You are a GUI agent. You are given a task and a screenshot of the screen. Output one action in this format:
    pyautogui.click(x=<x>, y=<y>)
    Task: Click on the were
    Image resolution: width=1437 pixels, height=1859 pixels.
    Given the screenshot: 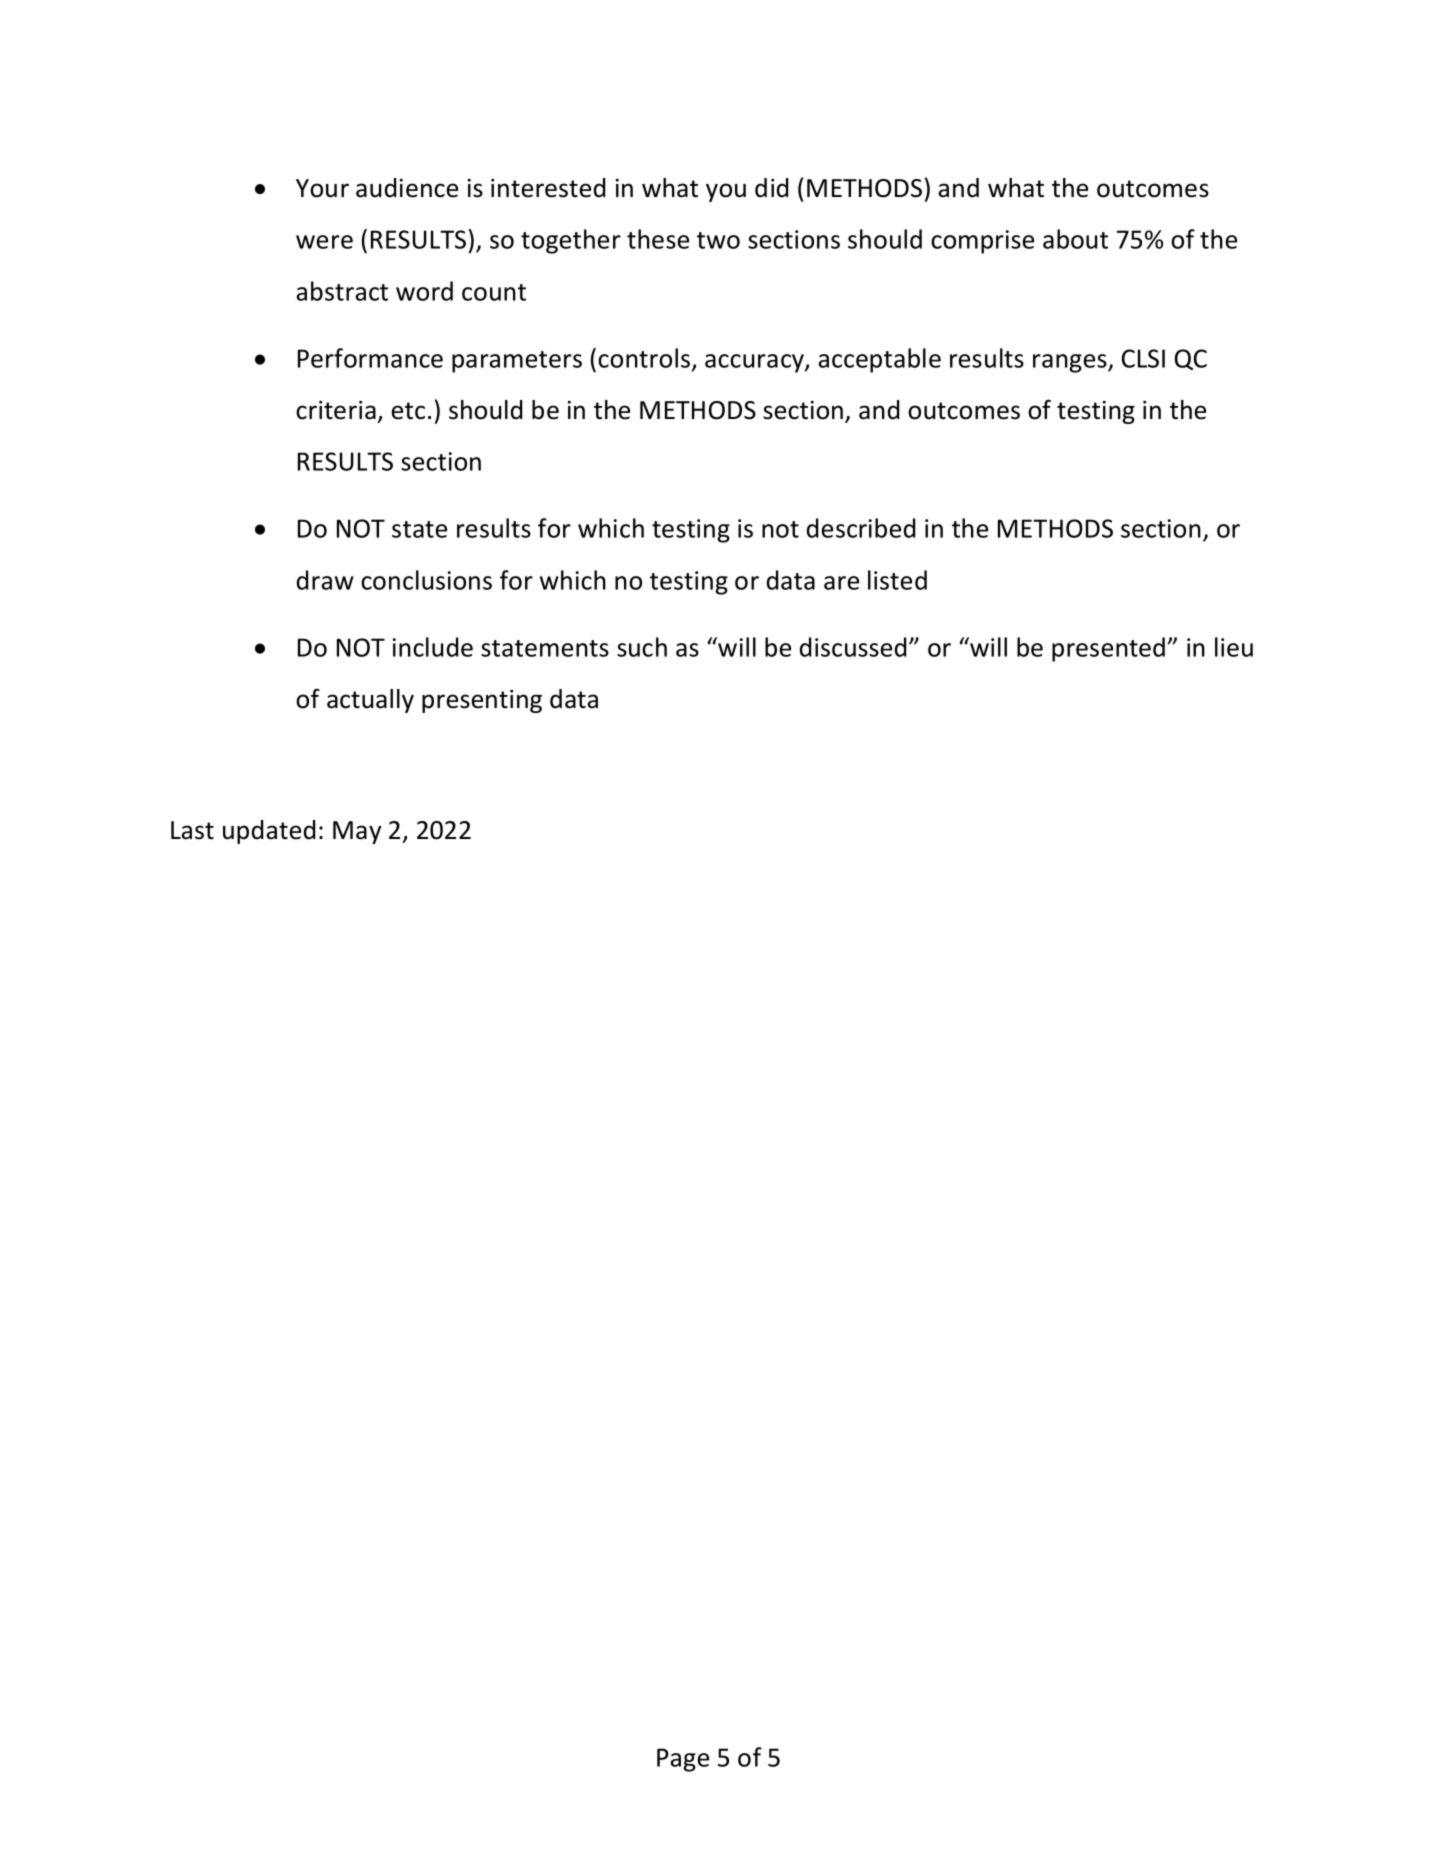 What is the action you would take?
    pyautogui.click(x=324, y=242)
